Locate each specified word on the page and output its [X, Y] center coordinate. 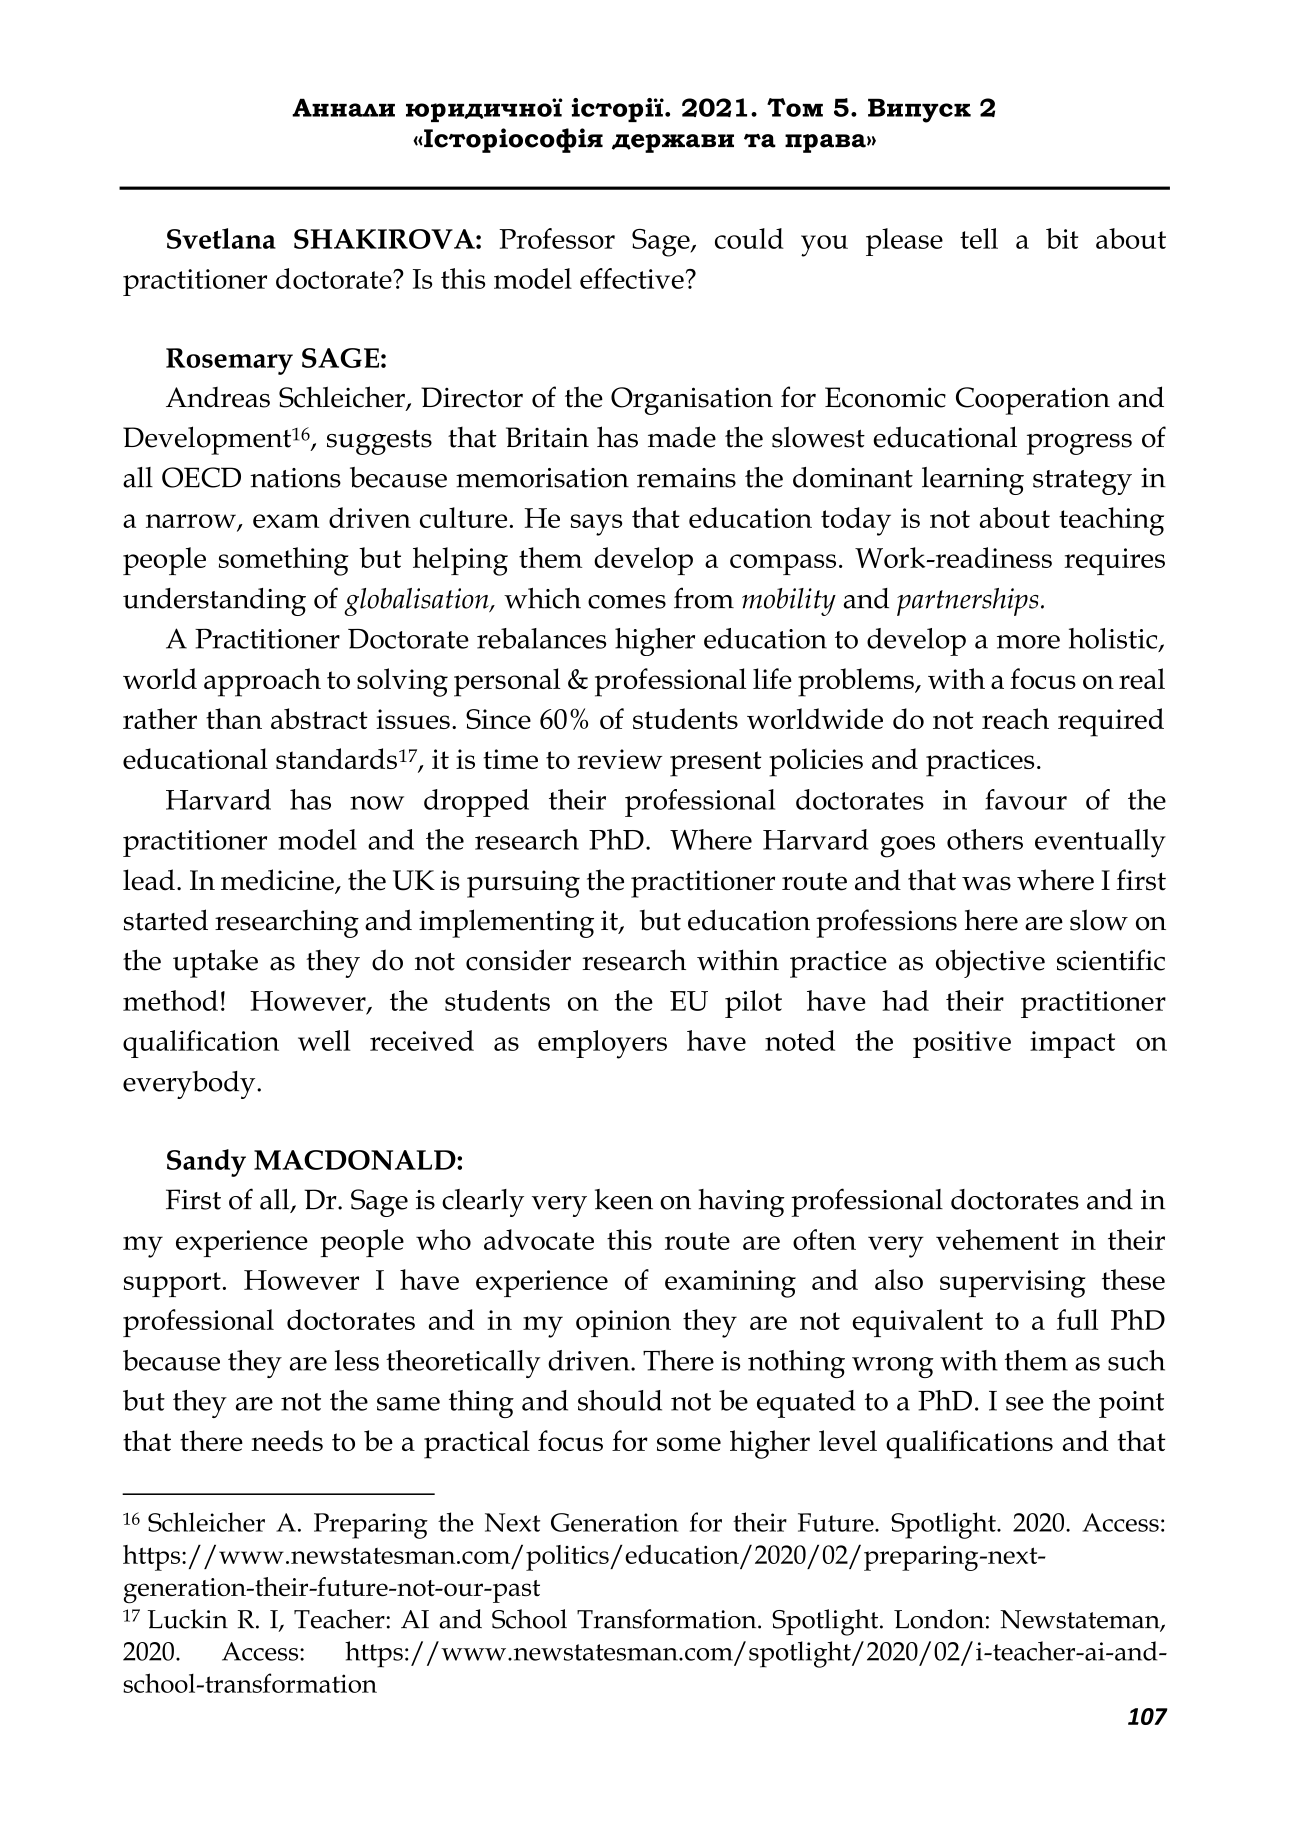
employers [602, 1044]
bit [1062, 238]
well [324, 1040]
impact [1072, 1044]
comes [627, 602]
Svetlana [221, 238]
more [1028, 642]
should [620, 1400]
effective [632, 278]
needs [287, 1440]
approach [262, 682]
